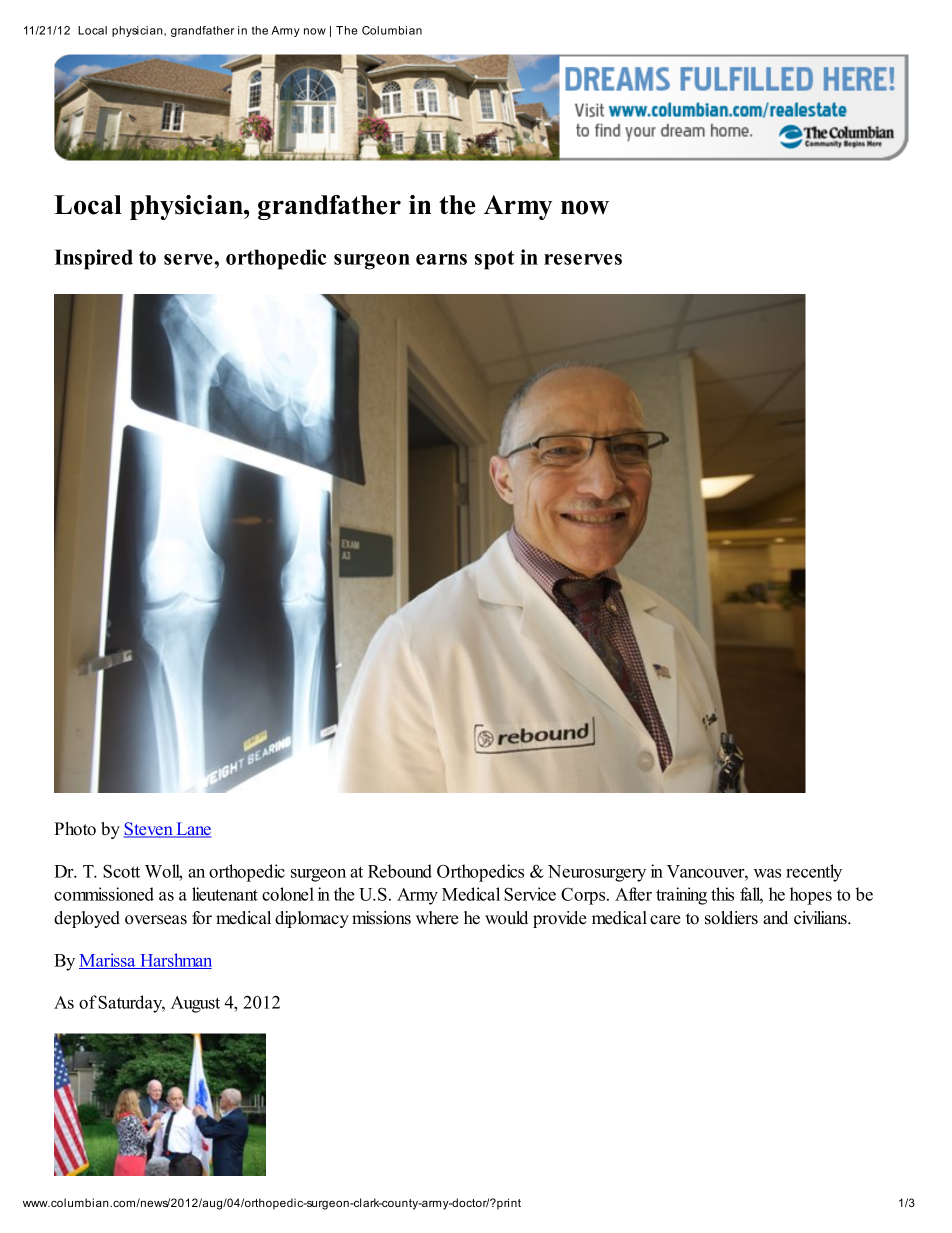 Image resolution: width=952 pixels, height=1233 pixels. Describe the element at coordinates (192, 830) in the document. I see `Lane` at that location.
